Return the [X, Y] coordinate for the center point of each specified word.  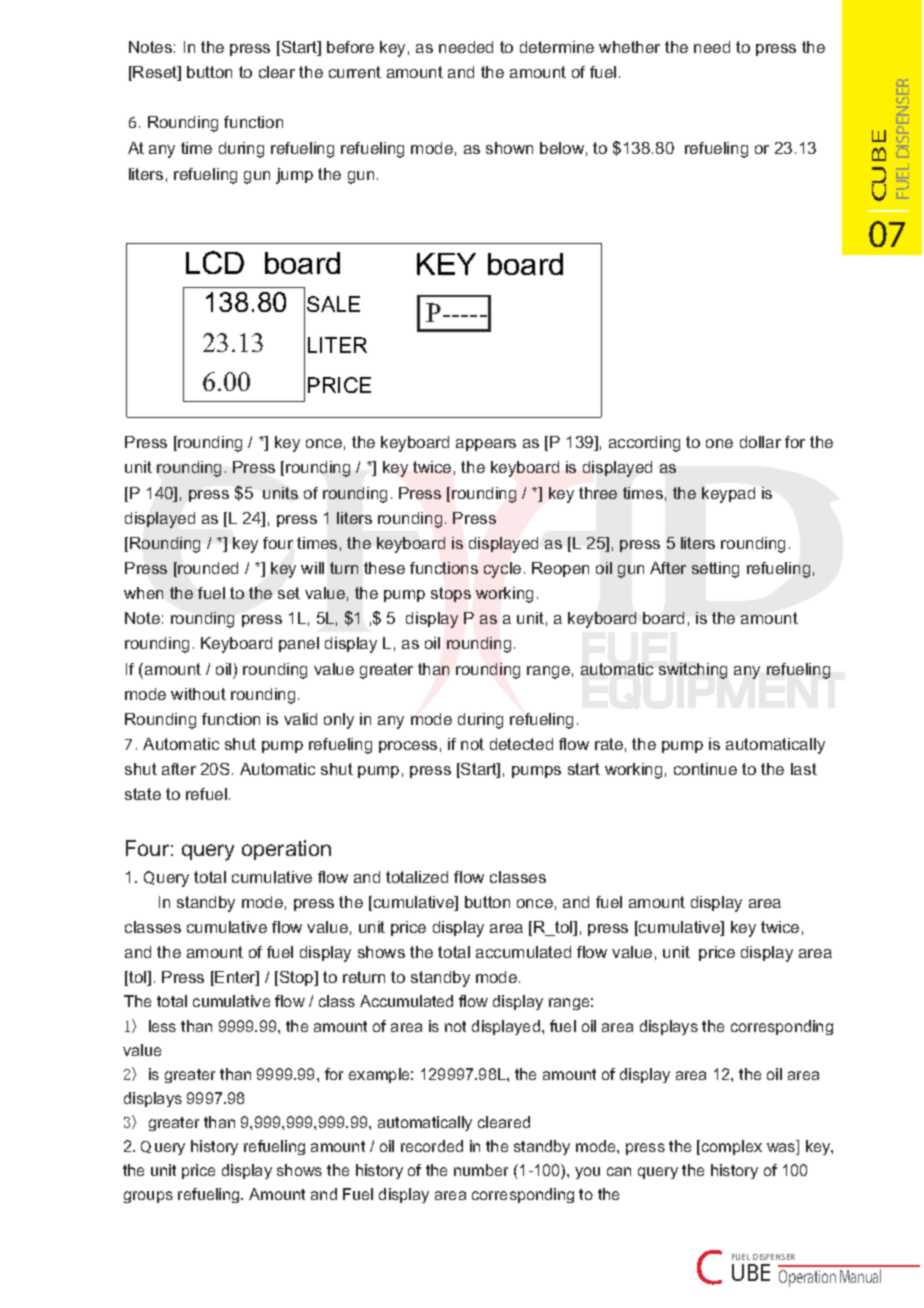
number [481, 1170]
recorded [432, 1146]
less [162, 1026]
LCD [215, 262]
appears [486, 445]
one [719, 443]
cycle [502, 570]
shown [509, 148]
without [198, 694]
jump [294, 176]
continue [705, 769]
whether [629, 47]
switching [693, 671]
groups [148, 1197]
